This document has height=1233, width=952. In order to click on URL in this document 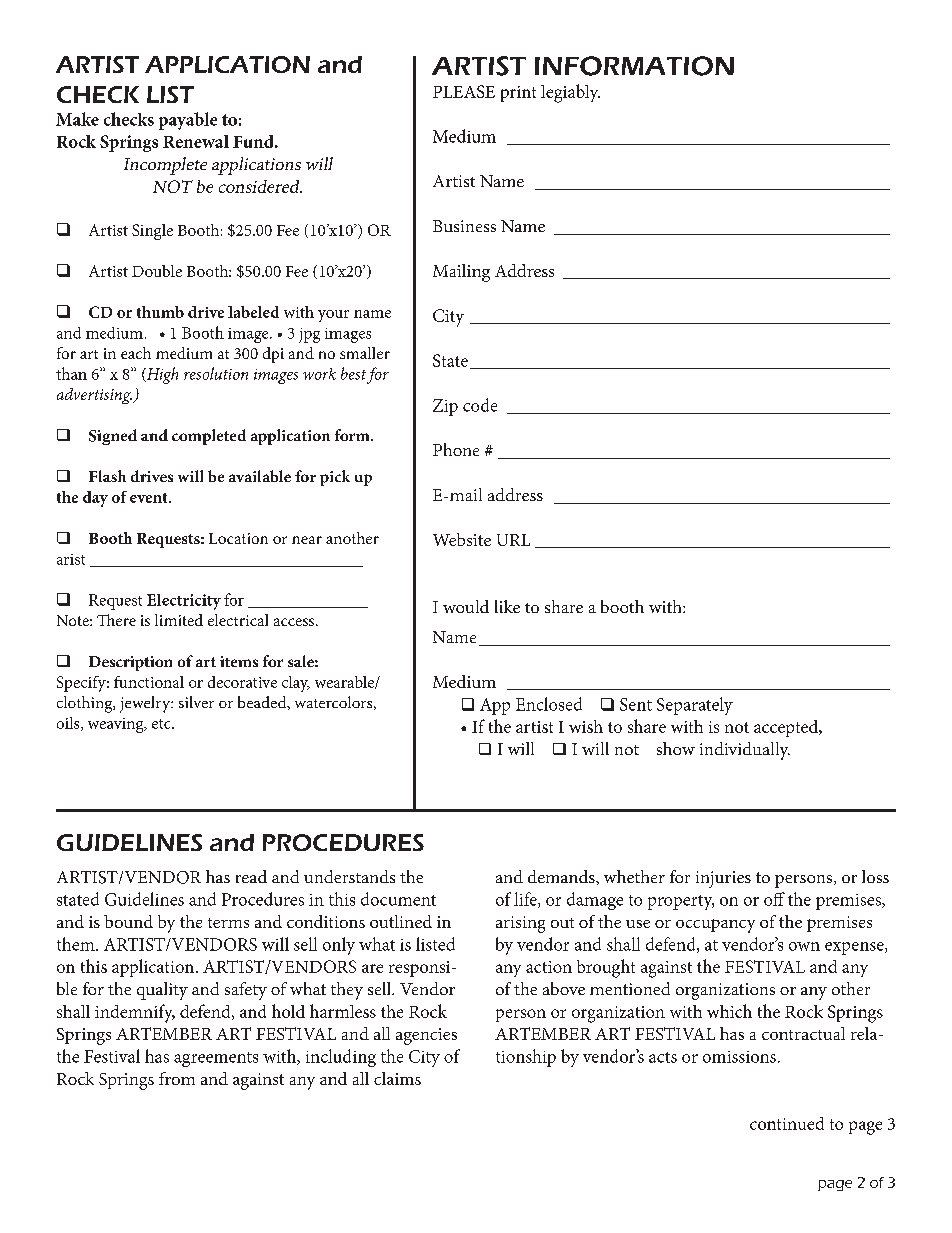, I will do `click(513, 540)`.
